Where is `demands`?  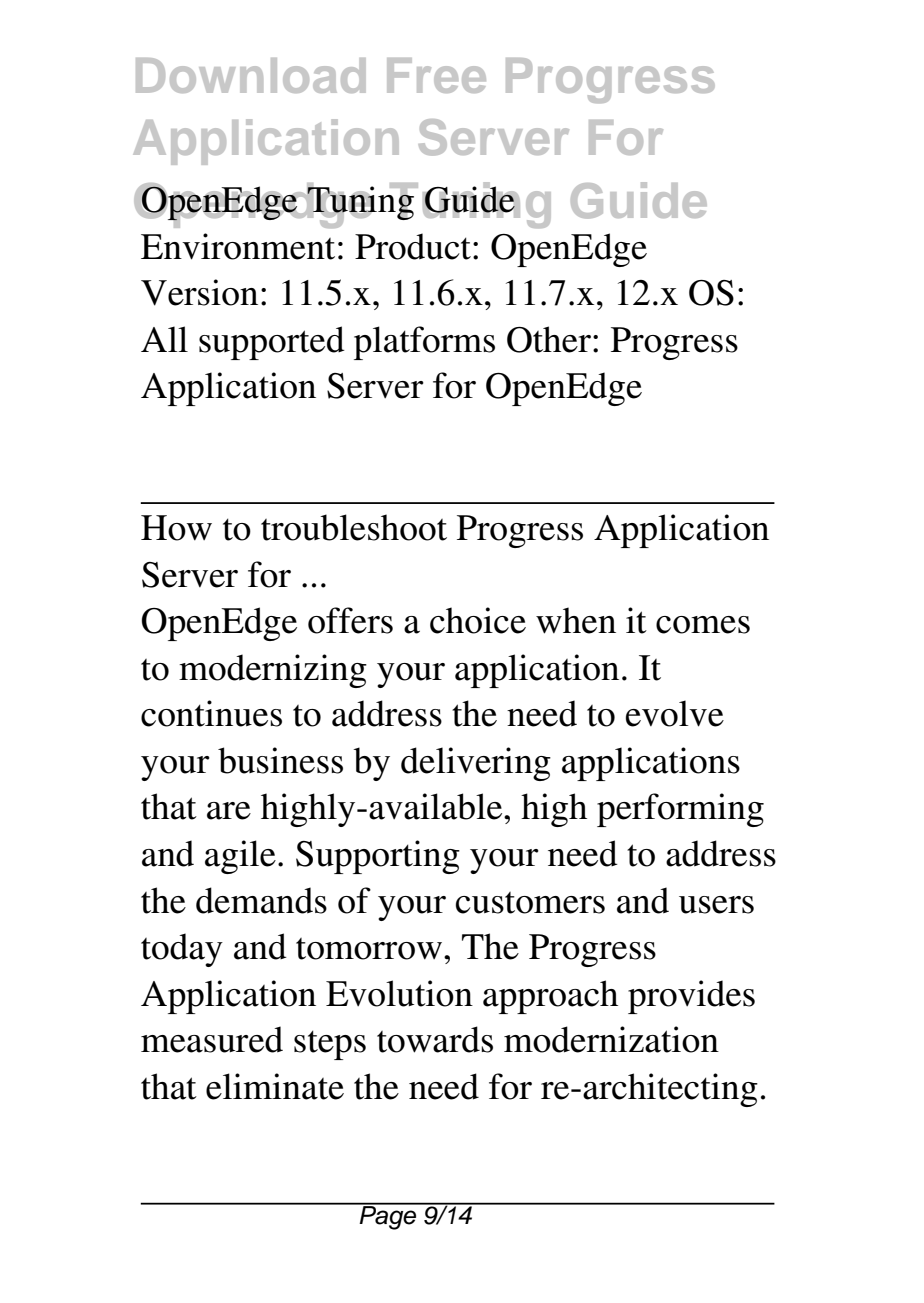 demands is located at coordinates (261, 900).
